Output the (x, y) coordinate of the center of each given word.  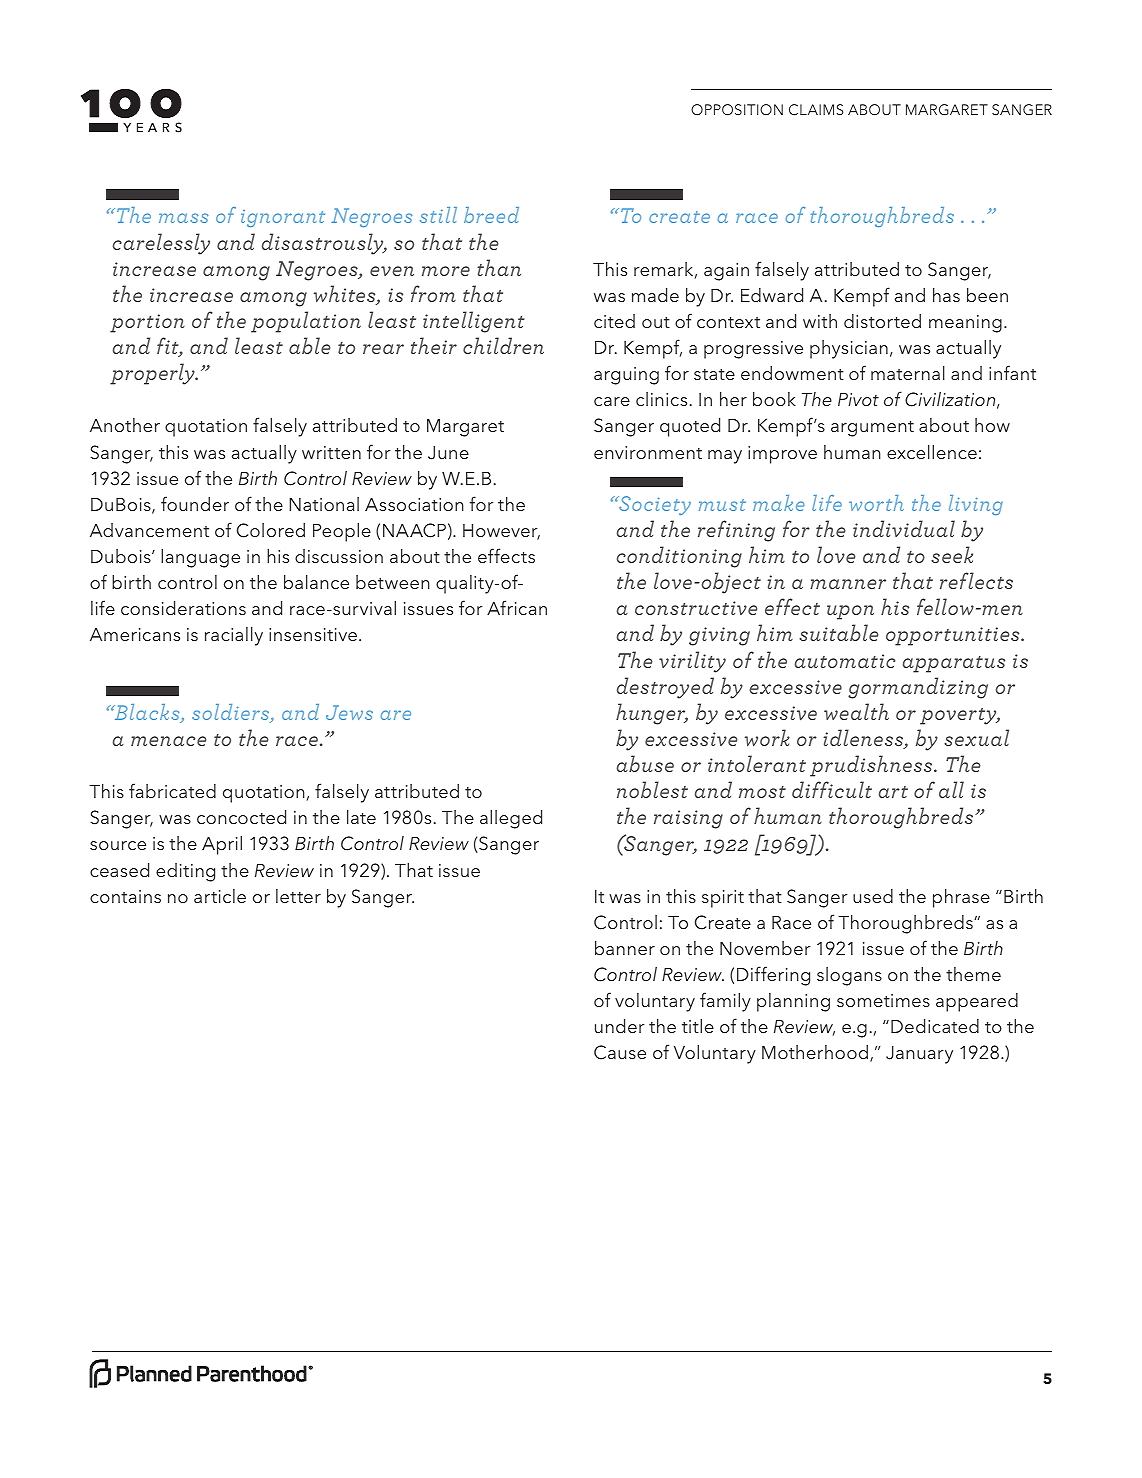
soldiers (232, 713)
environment (648, 452)
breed (491, 215)
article (220, 896)
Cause (620, 1052)
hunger (652, 714)
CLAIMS (816, 110)
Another (125, 425)
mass (183, 218)
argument (872, 429)
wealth (856, 711)
